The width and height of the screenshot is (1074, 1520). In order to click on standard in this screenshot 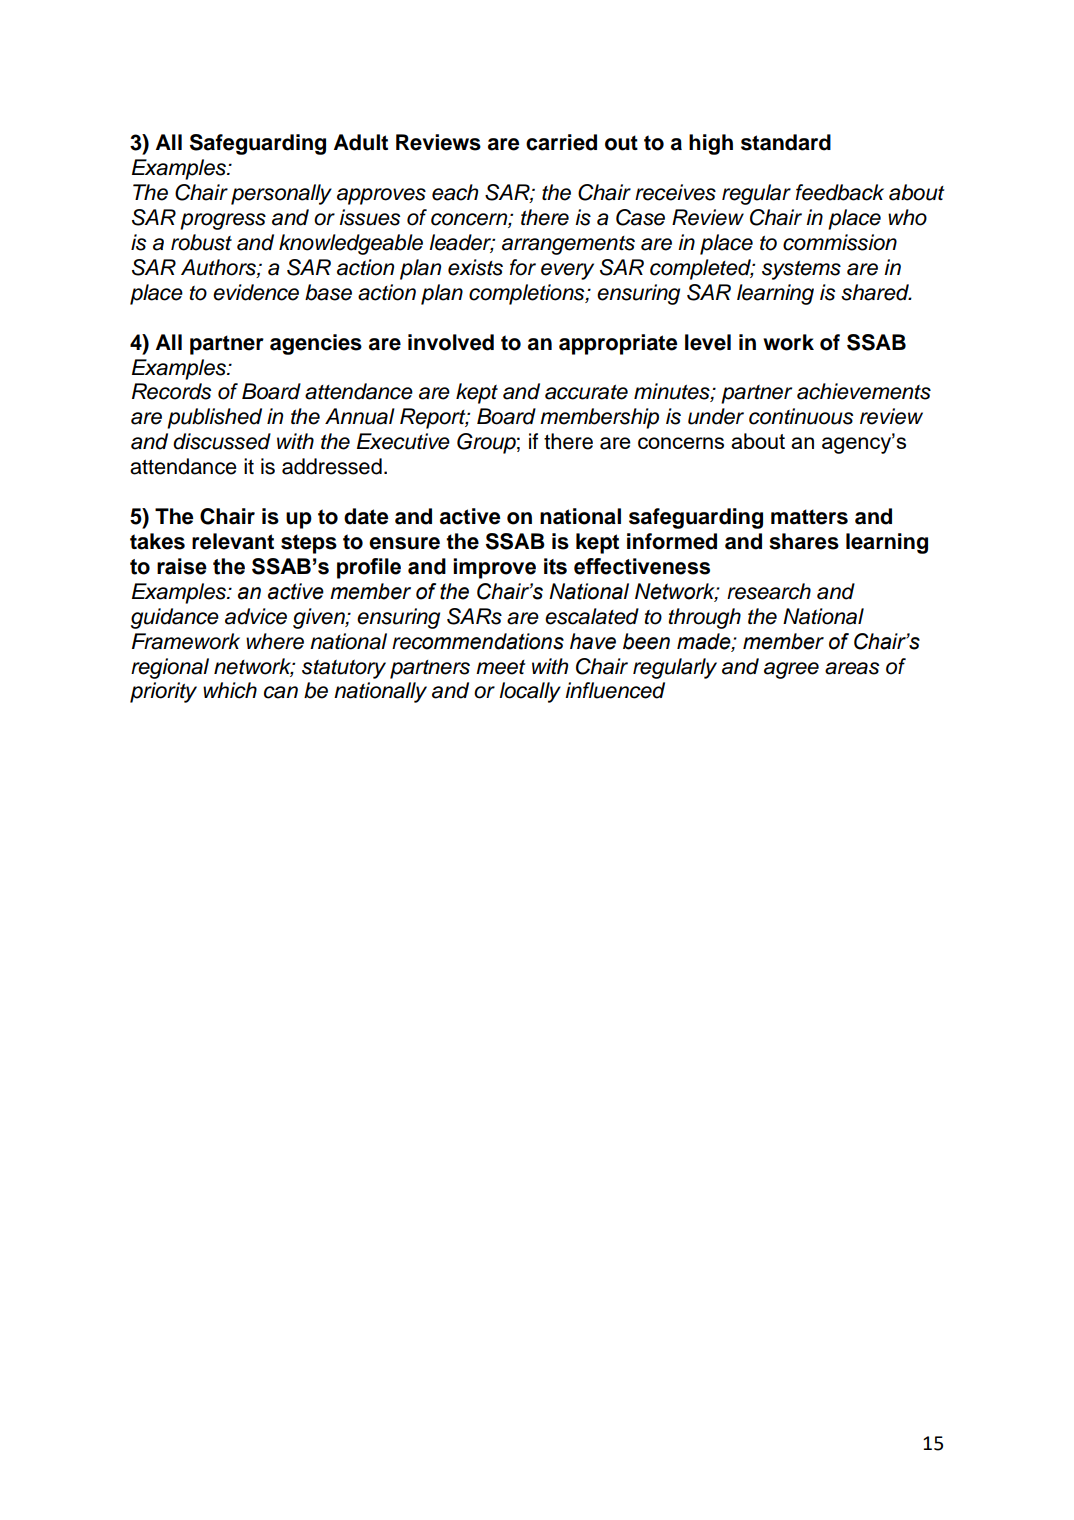, I will do `click(786, 142)`.
